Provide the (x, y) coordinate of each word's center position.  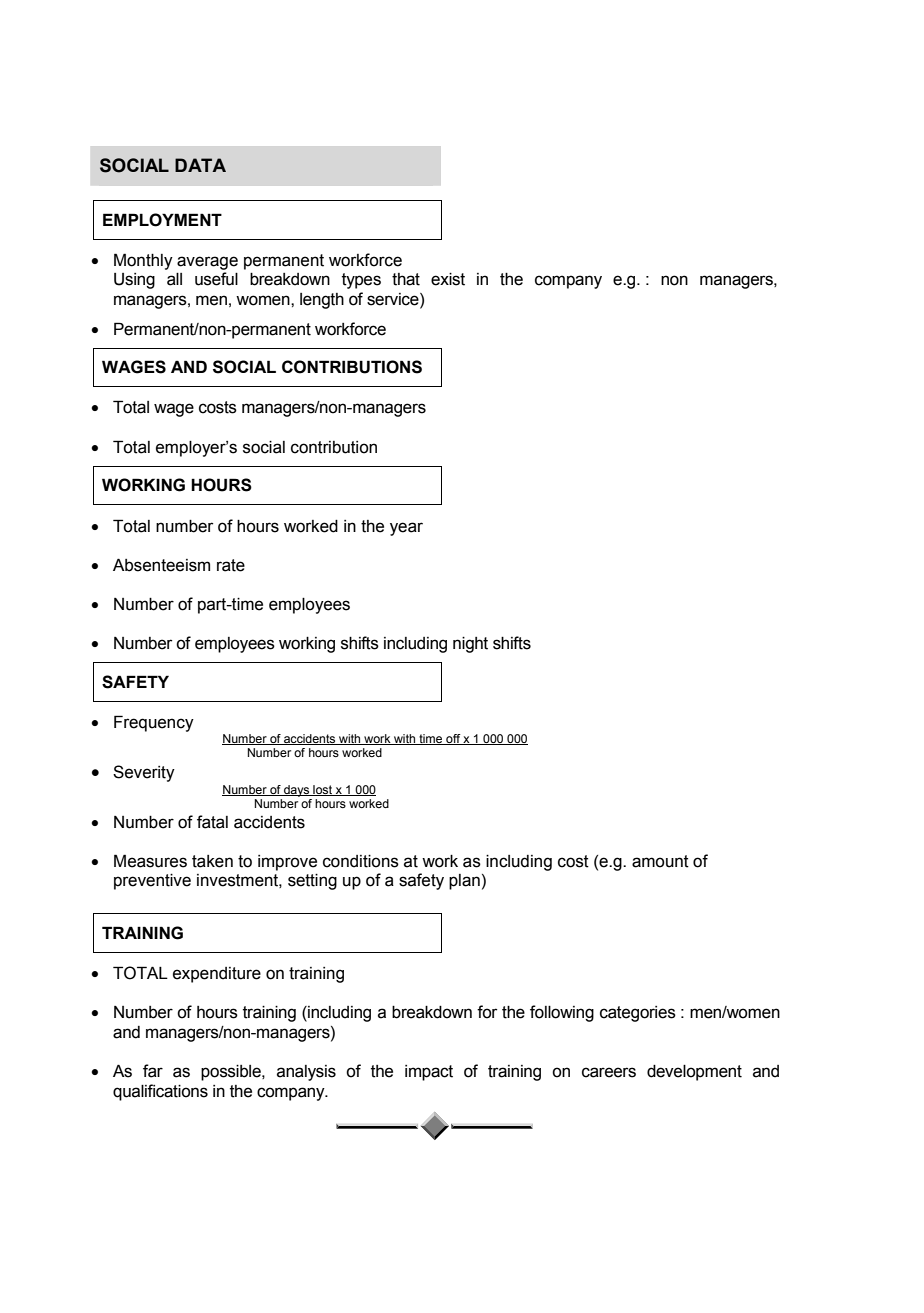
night (470, 645)
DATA (200, 165)
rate (231, 565)
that (406, 279)
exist (448, 279)
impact (429, 1073)
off (453, 739)
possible (232, 1073)
